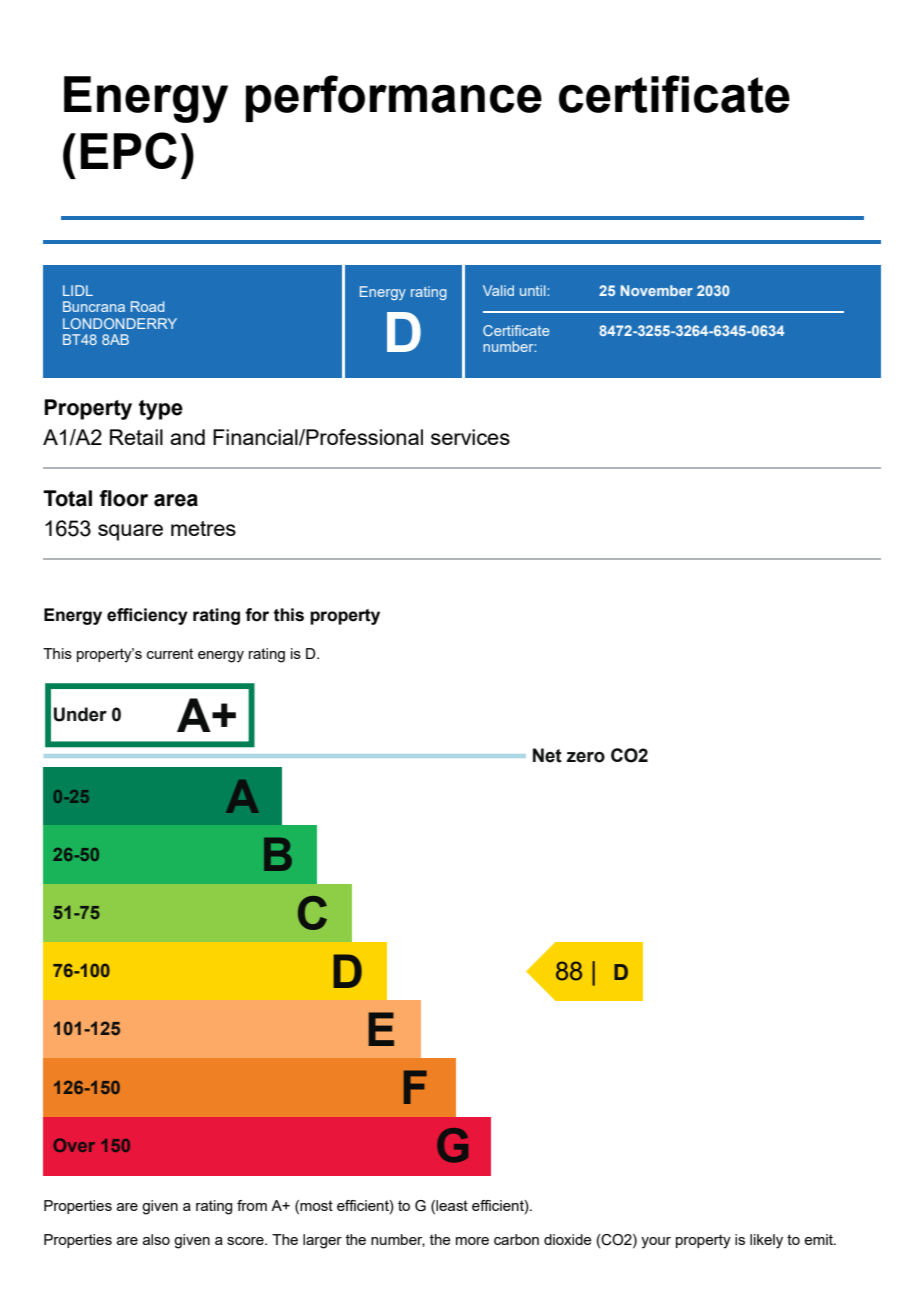  Describe the element at coordinates (657, 290) in the image. I see `November` at that location.
